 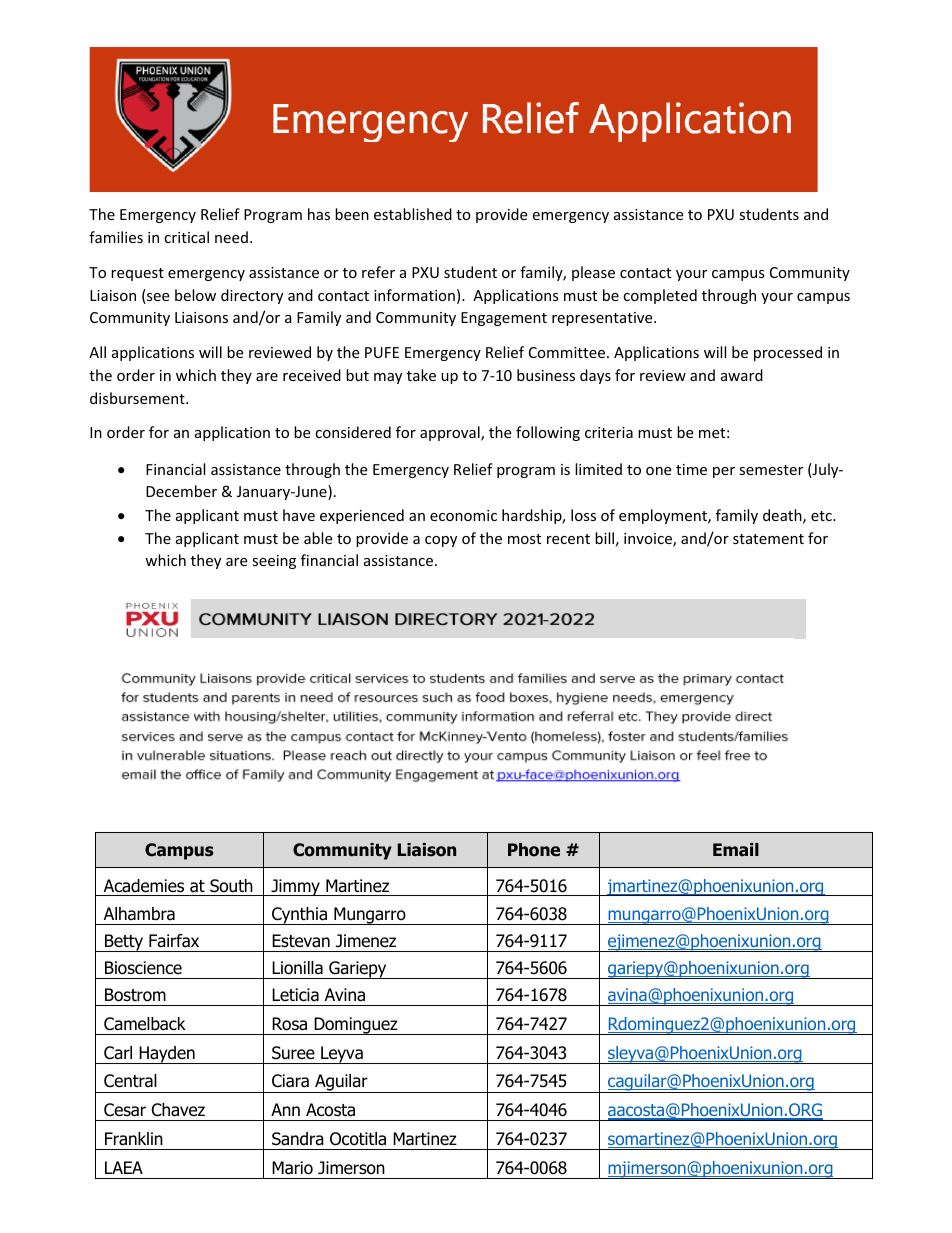 I want to click on Sandra, so click(x=297, y=1139).
